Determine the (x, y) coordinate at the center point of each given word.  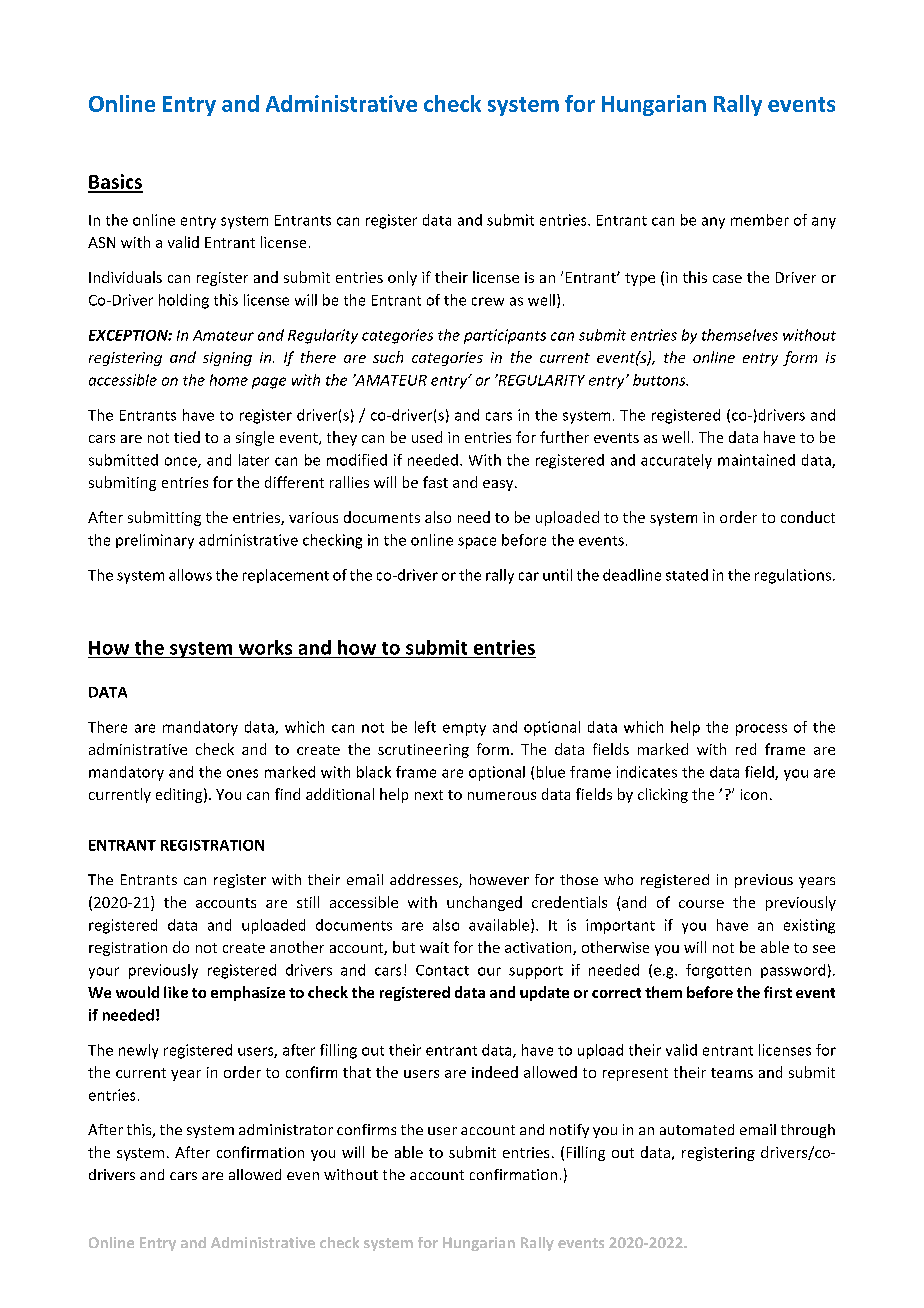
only (402, 278)
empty (464, 729)
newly (138, 1051)
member (760, 220)
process (761, 730)
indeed (495, 1072)
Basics (115, 183)
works (265, 647)
